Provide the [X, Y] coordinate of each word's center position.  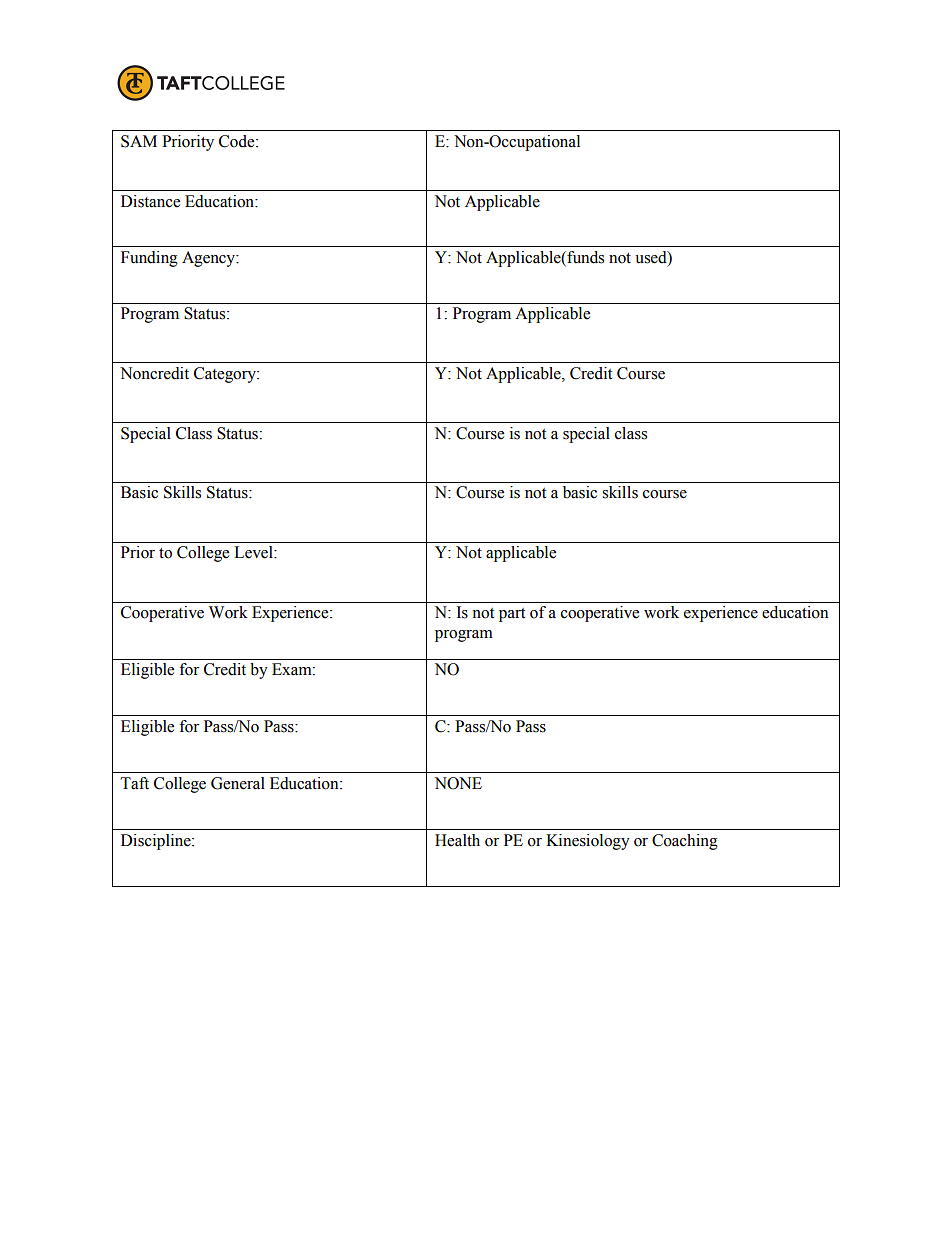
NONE [458, 783]
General [238, 783]
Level [254, 552]
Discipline [157, 842]
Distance [150, 201]
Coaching [685, 842]
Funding [149, 259]
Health [457, 840]
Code [238, 141]
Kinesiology [588, 842]
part [512, 615]
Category [226, 375]
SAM [139, 141]
